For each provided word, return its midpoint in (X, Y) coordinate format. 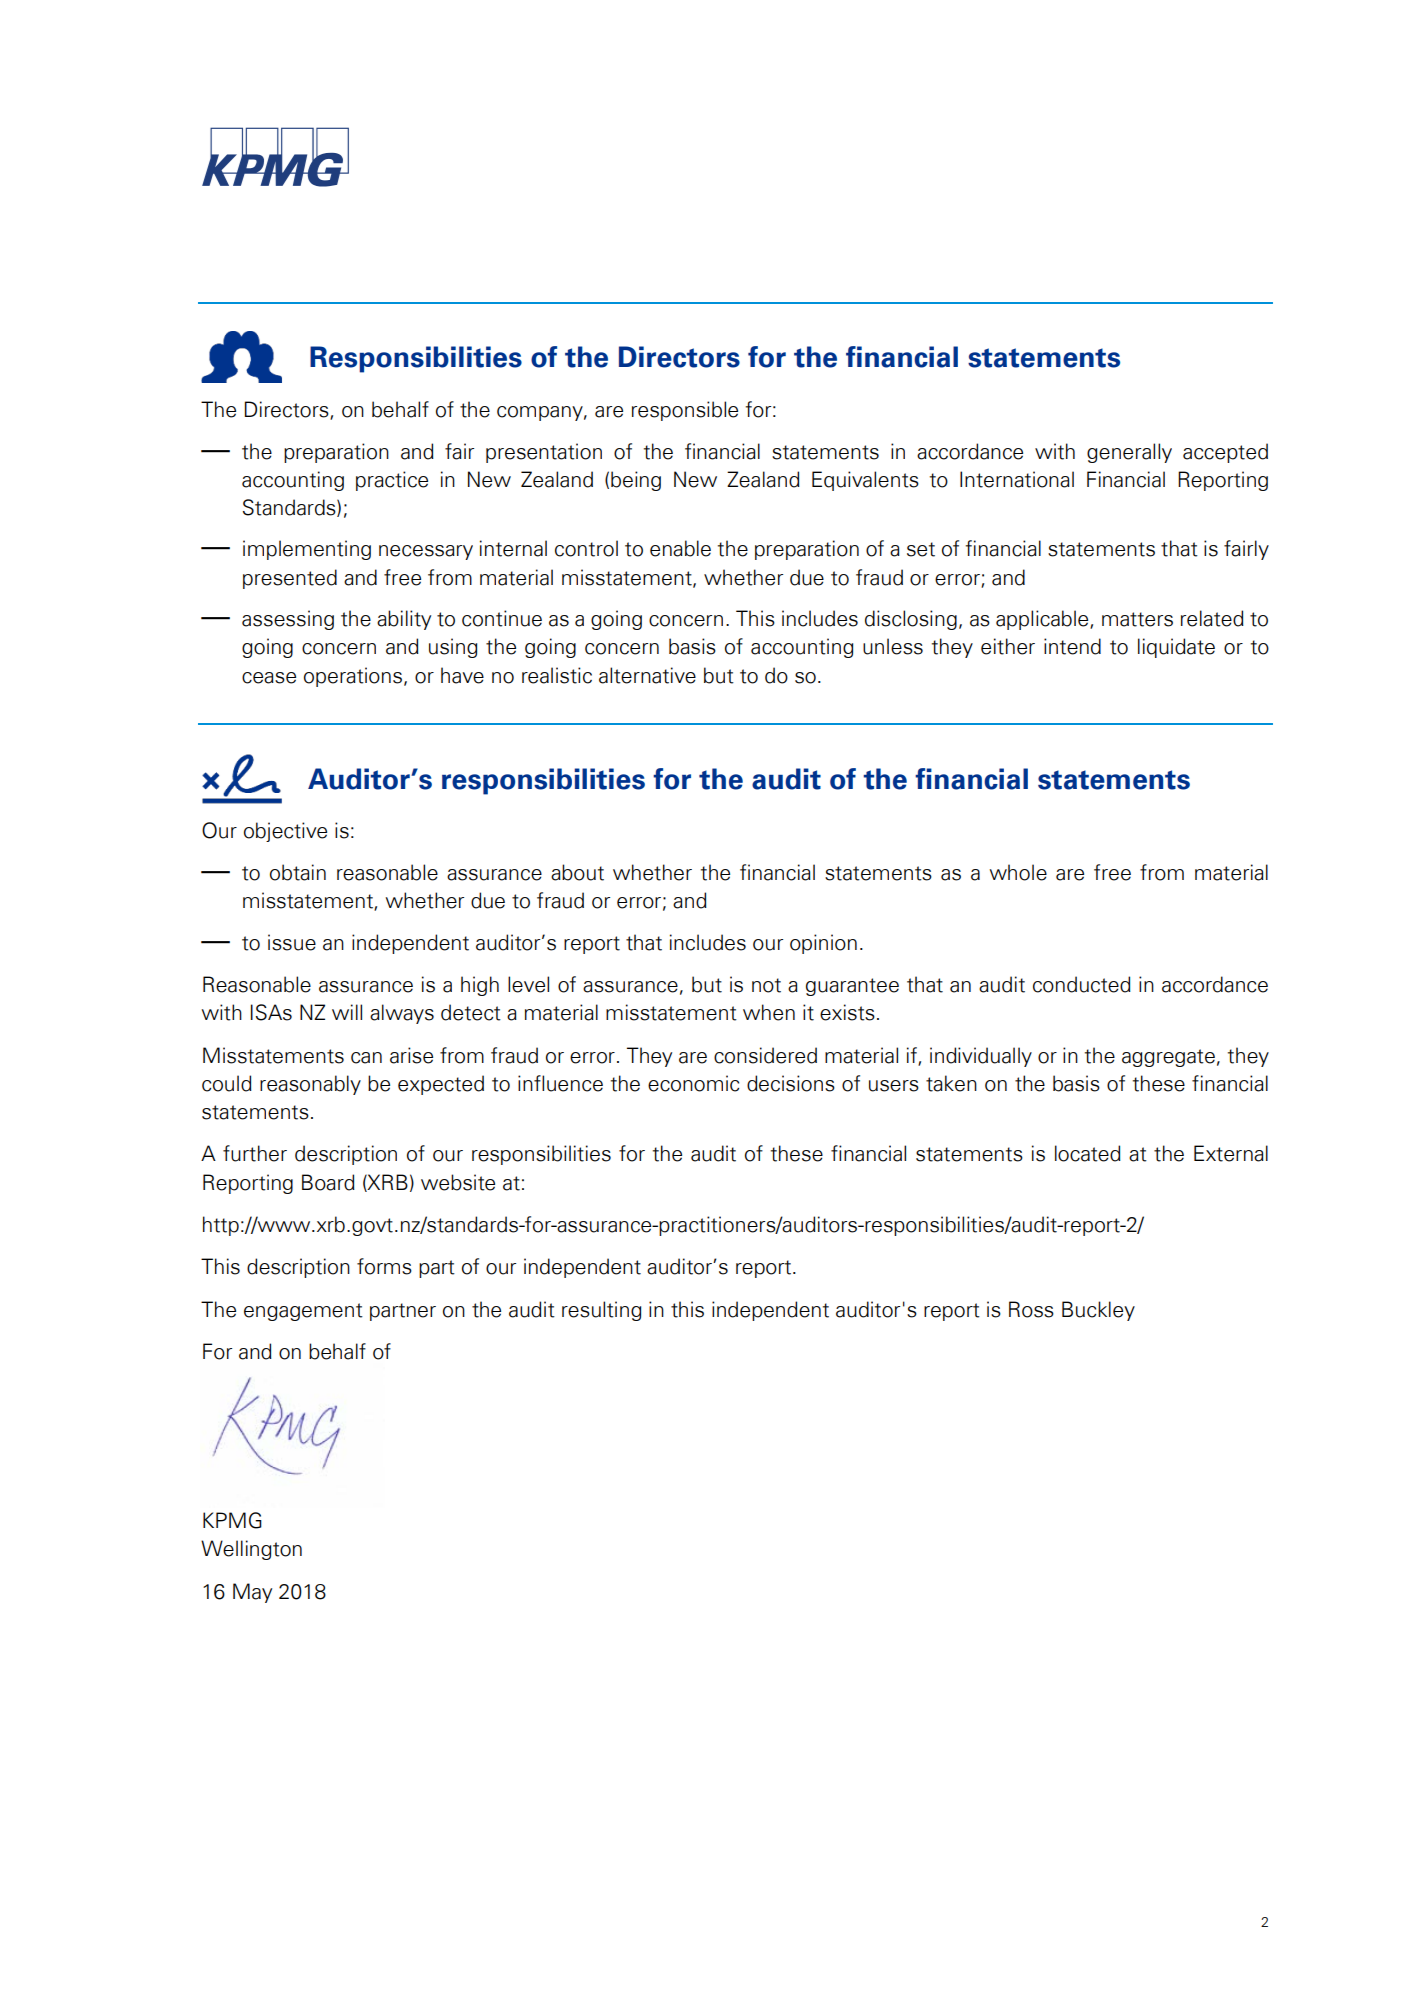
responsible (685, 411)
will (347, 1012)
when (769, 1012)
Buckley (1098, 1311)
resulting (601, 1311)
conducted (1082, 984)
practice (392, 481)
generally (1129, 453)
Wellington (251, 1550)
